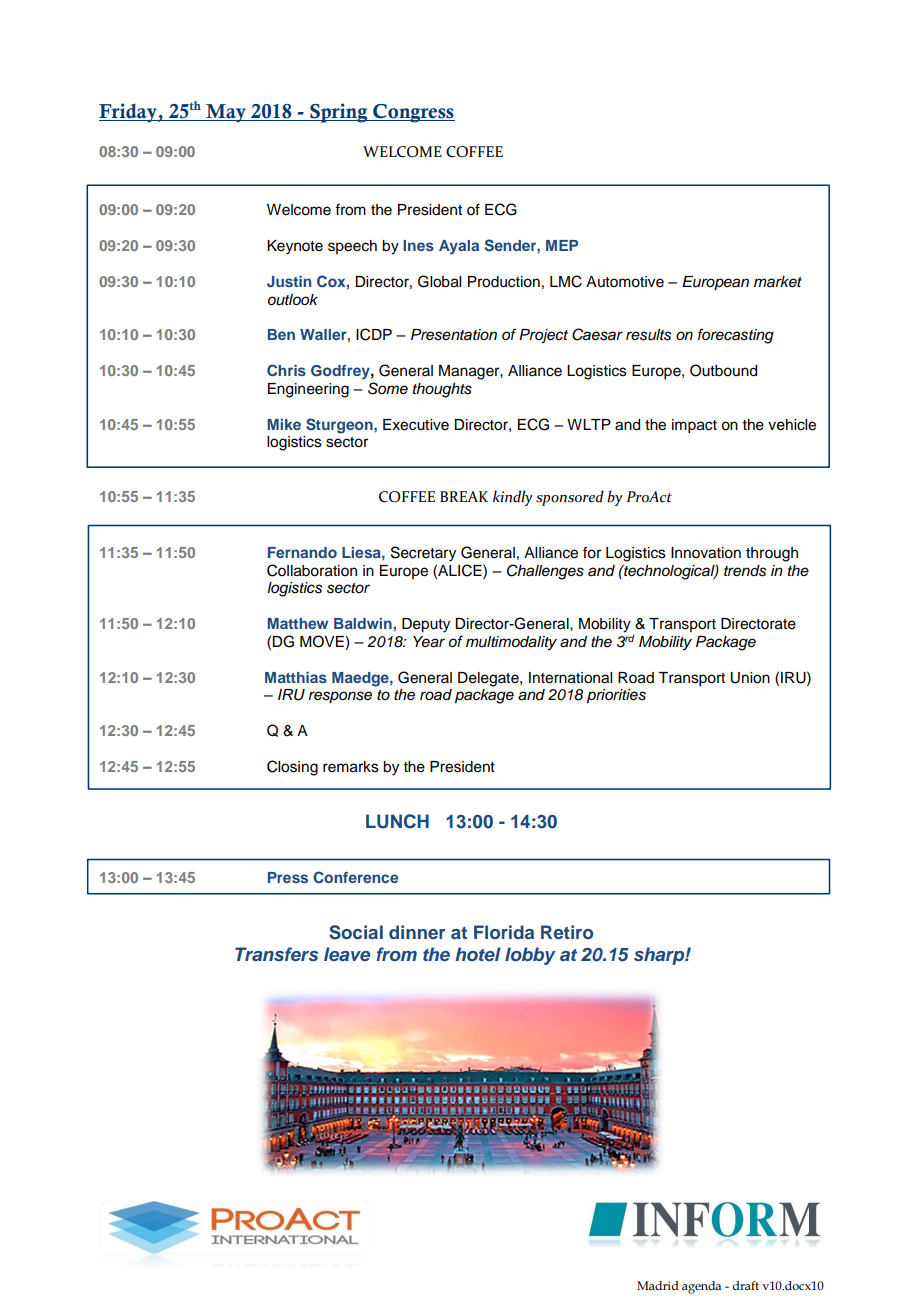 This image has height=1308, width=924. Describe the element at coordinates (302, 552) in the image. I see `Fernando` at that location.
